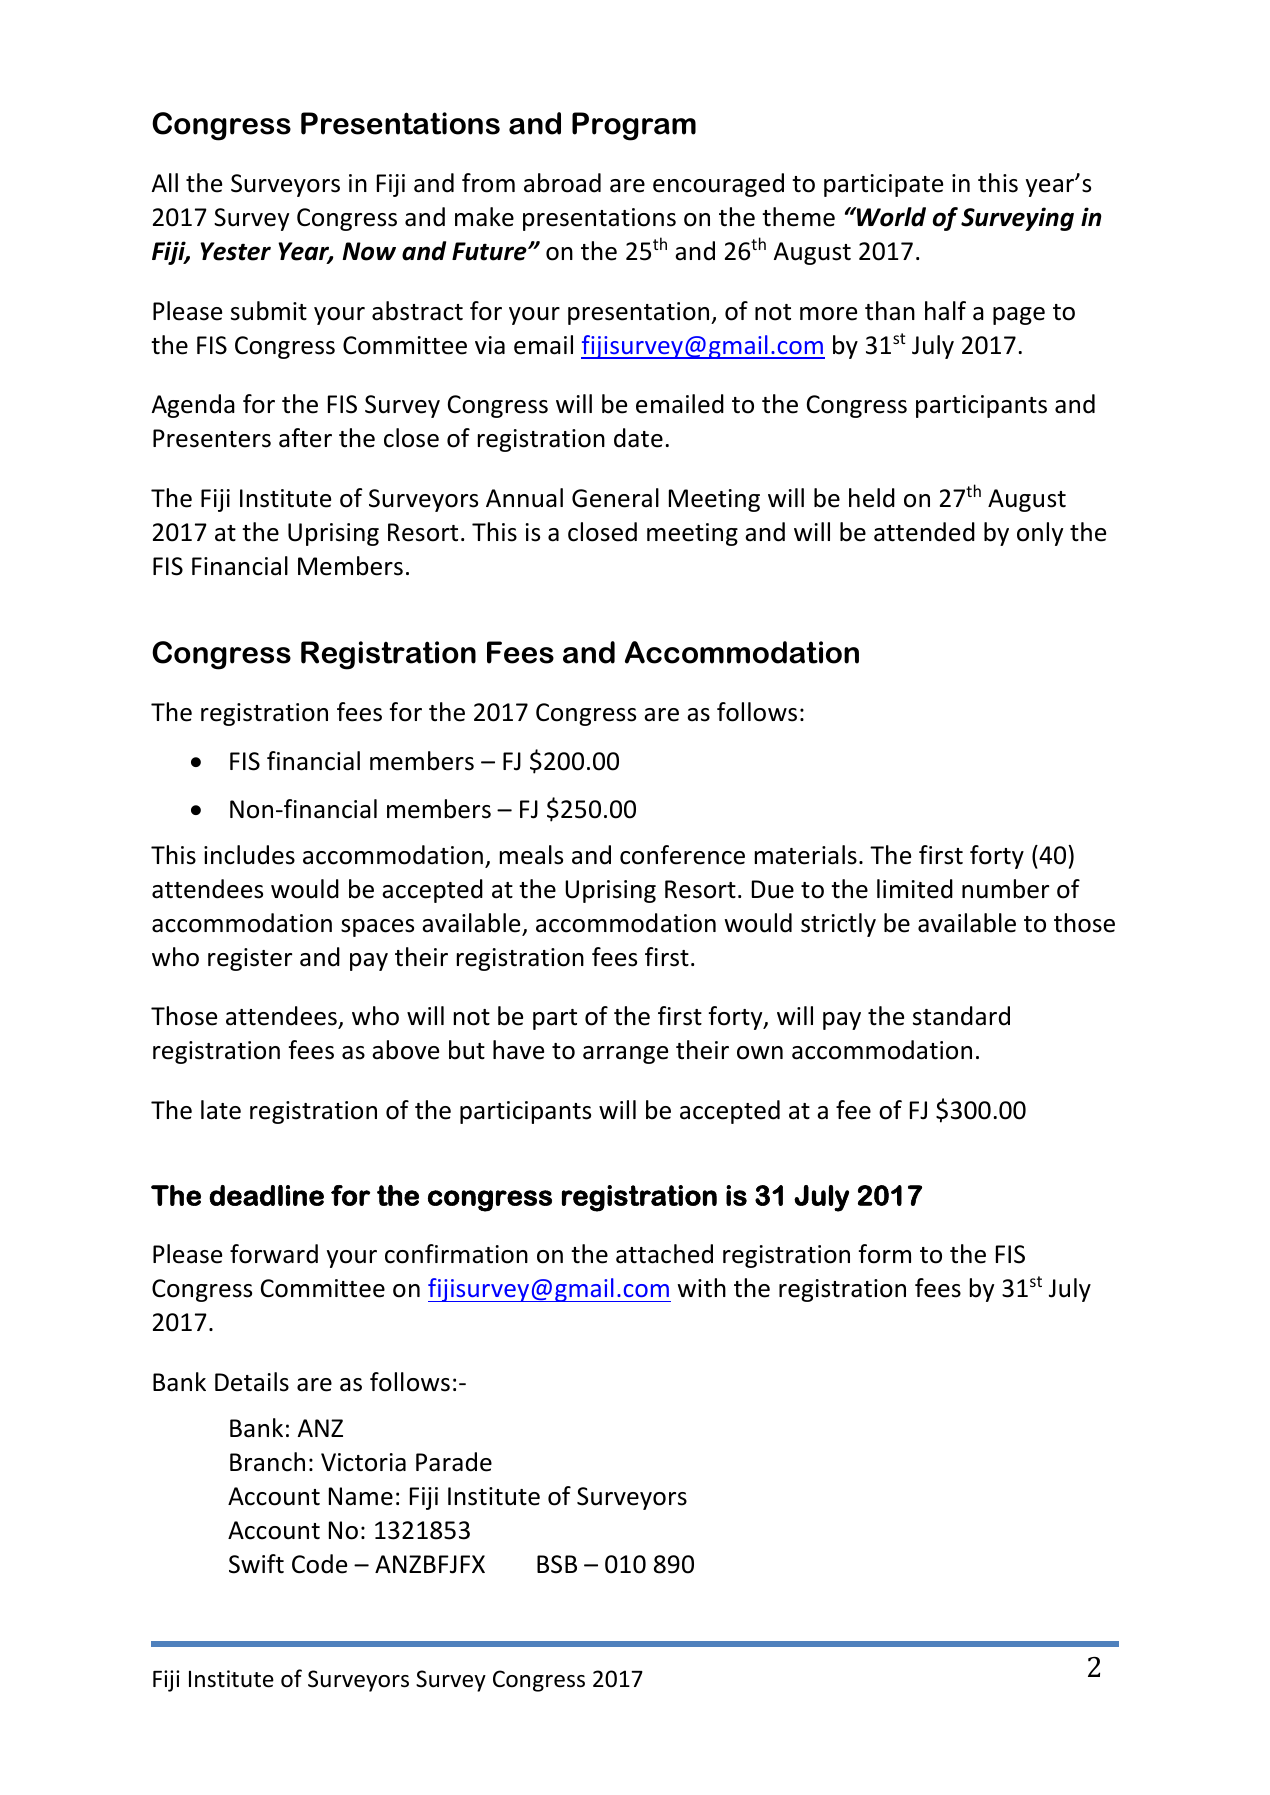  Describe the element at coordinates (615, 498) in the image. I see `General` at that location.
